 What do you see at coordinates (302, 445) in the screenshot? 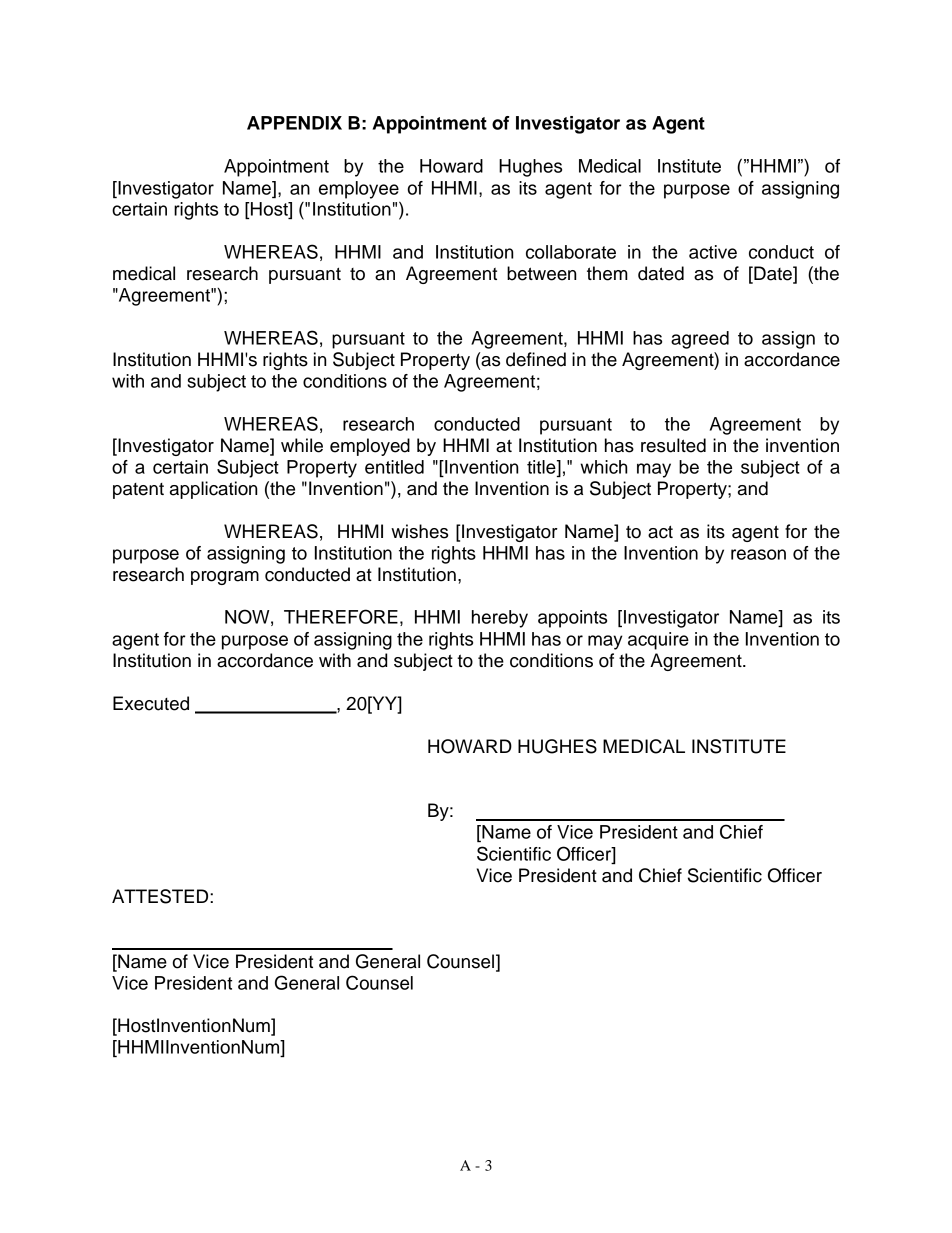
I see `while` at bounding box center [302, 445].
